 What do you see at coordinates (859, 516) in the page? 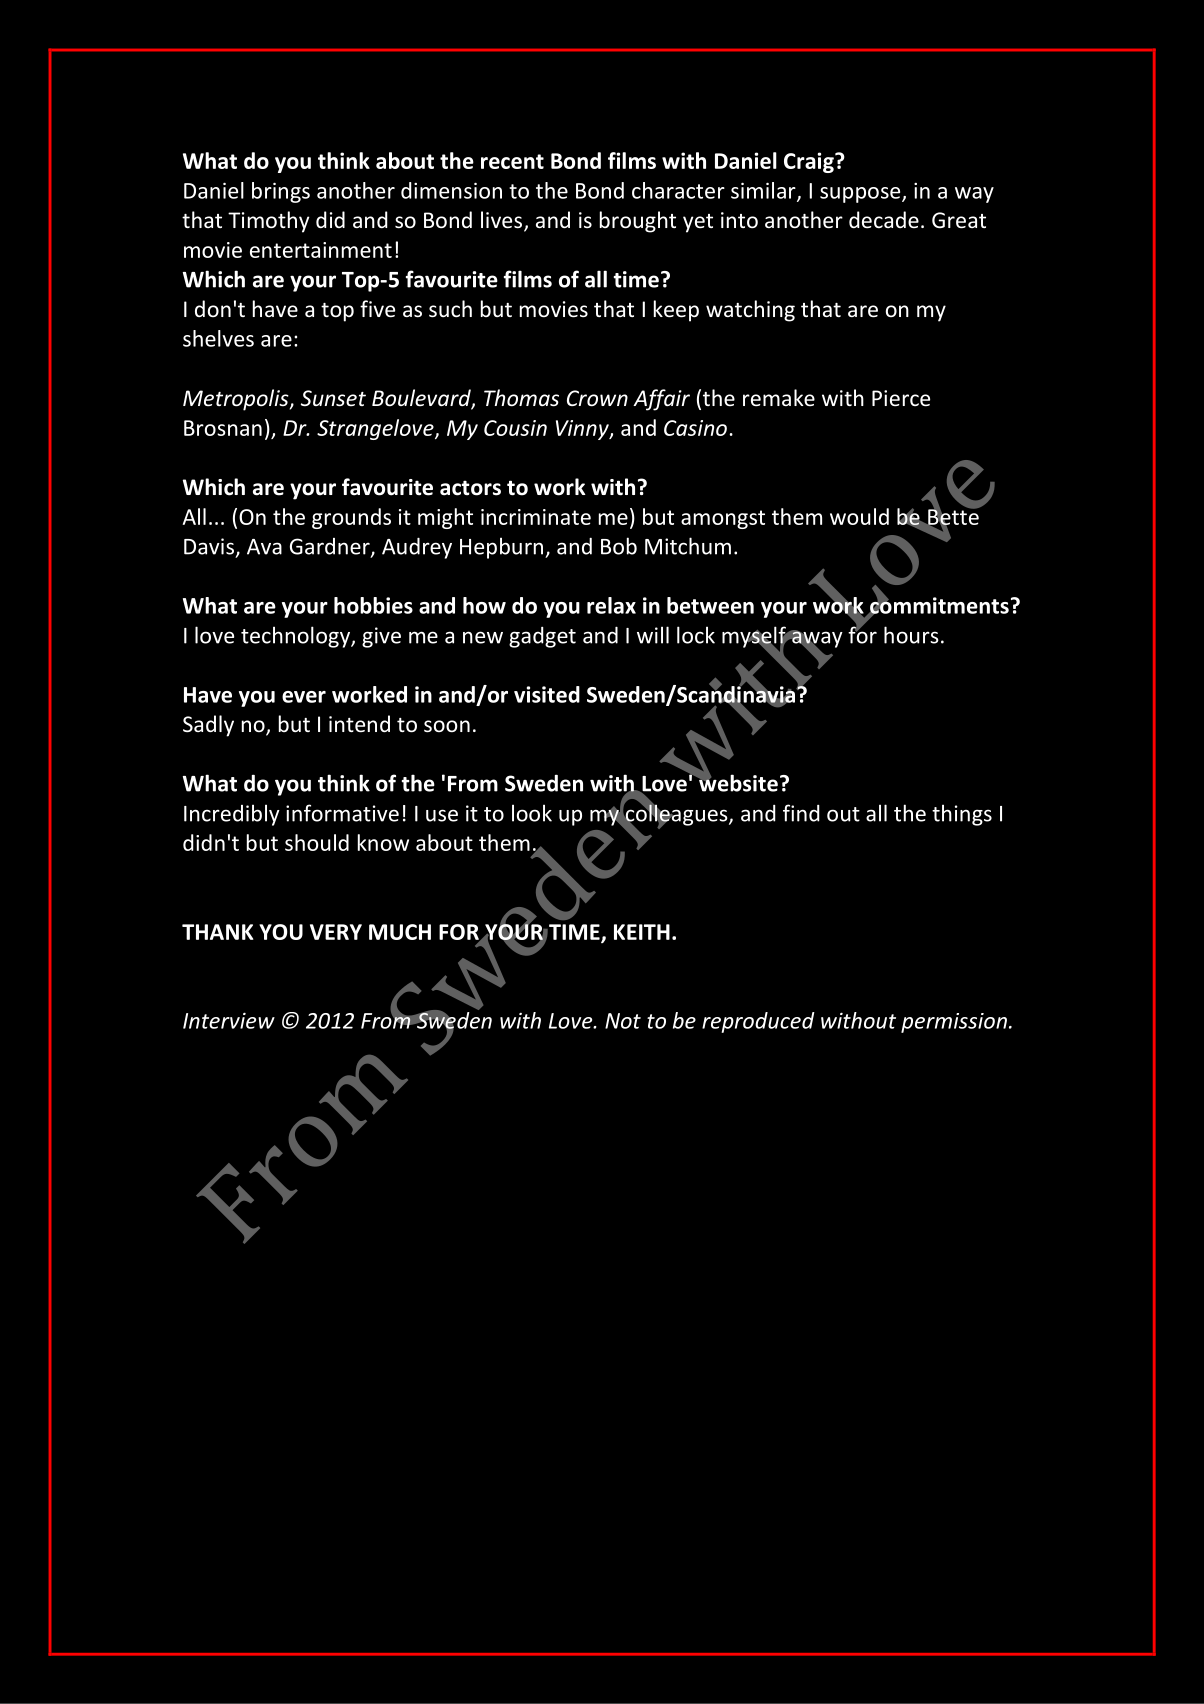
I see `would` at bounding box center [859, 516].
